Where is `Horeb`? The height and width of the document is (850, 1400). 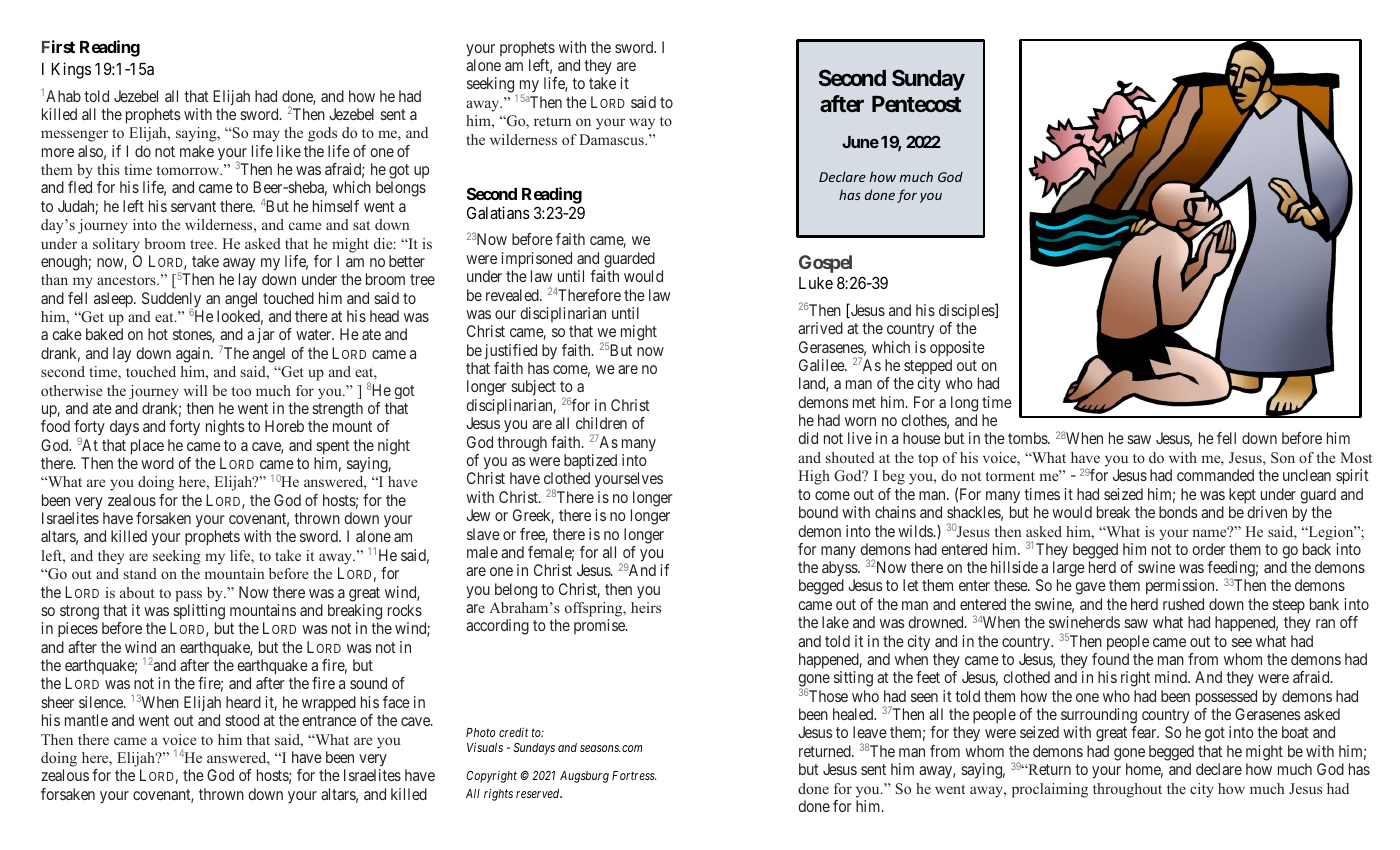 Horeb is located at coordinates (284, 426).
